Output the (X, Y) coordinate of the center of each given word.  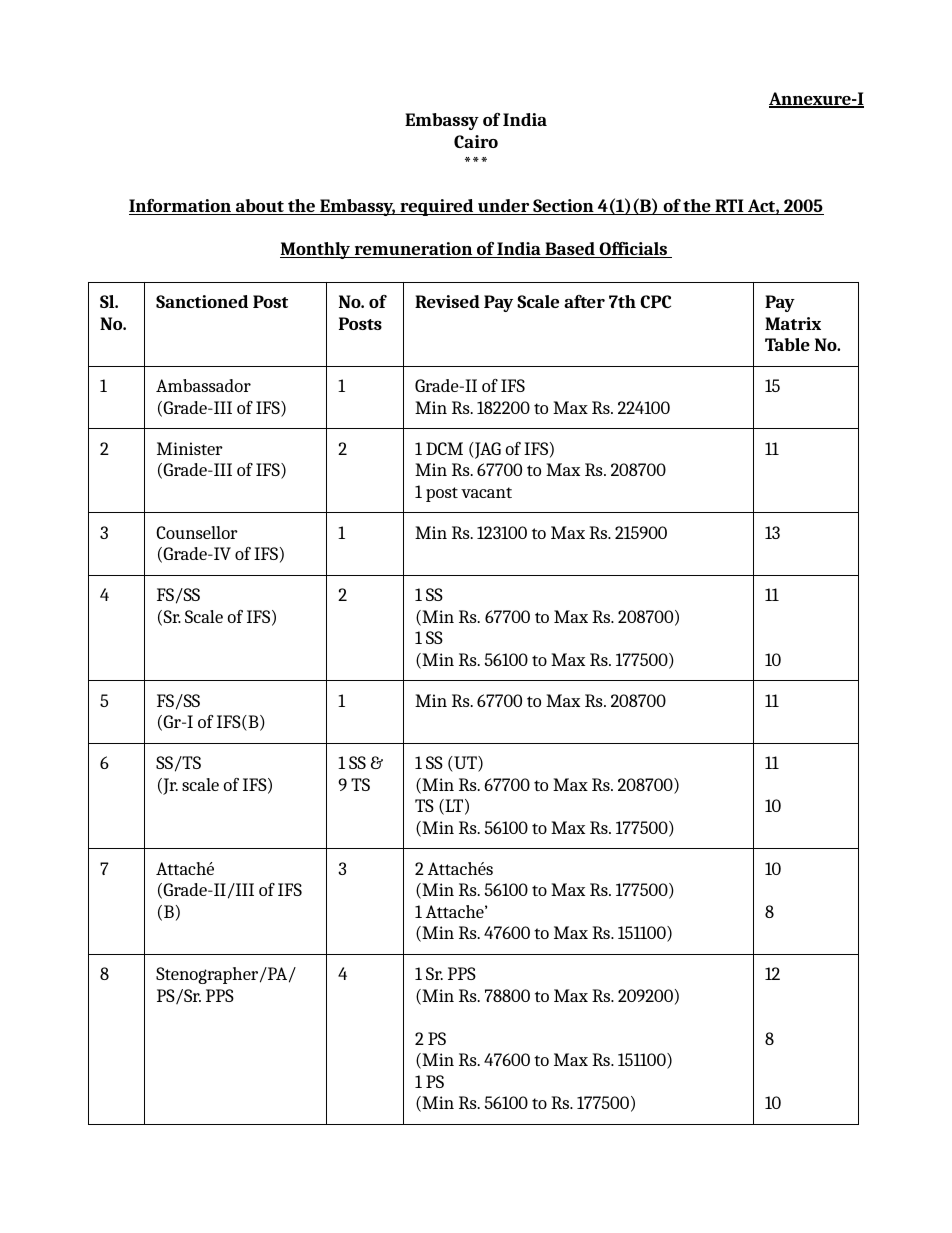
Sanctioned (202, 301)
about (260, 207)
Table (787, 344)
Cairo (476, 141)
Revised (447, 301)
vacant (486, 492)
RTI (729, 207)
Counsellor (197, 532)
